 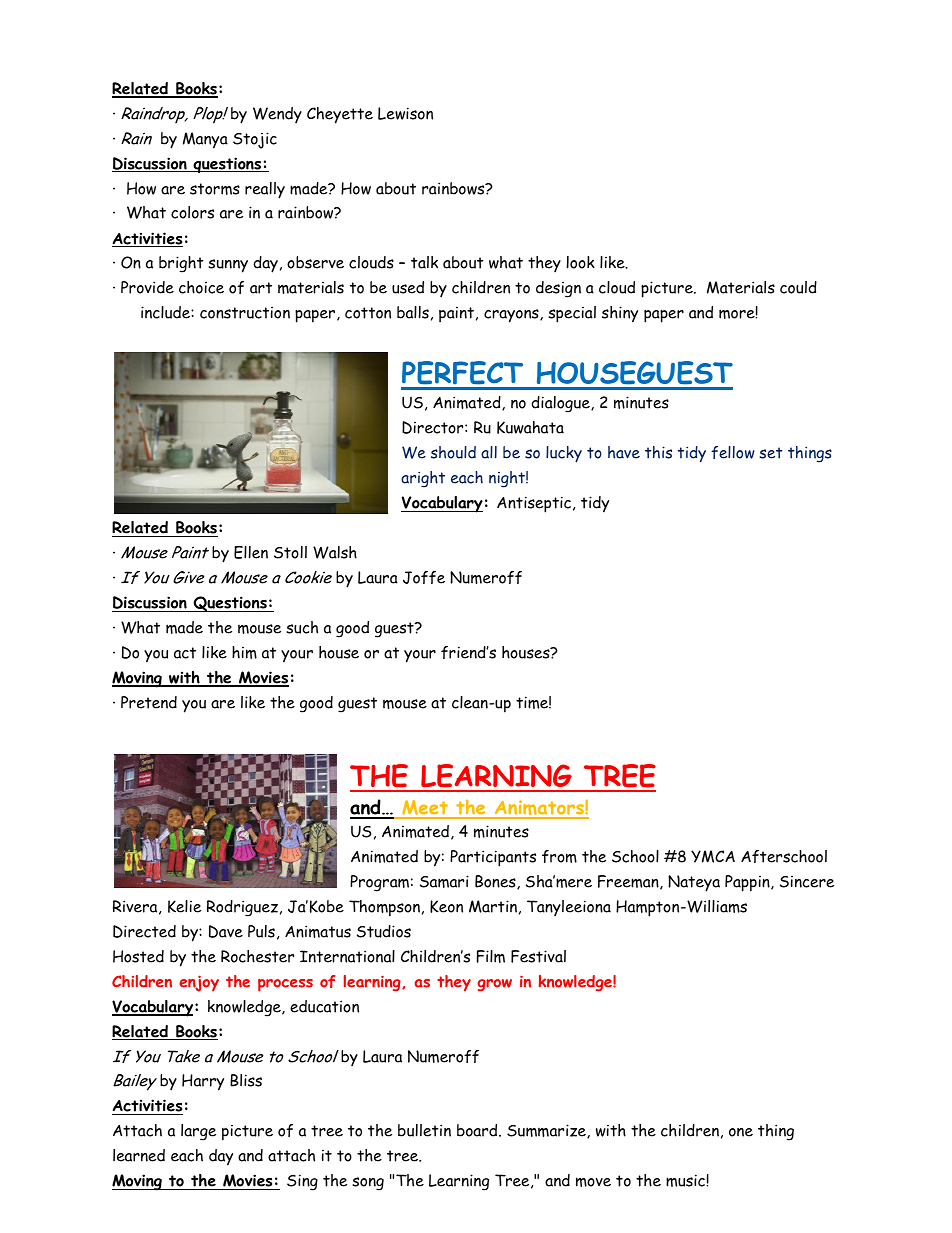 I want to click on storms, so click(x=215, y=189).
